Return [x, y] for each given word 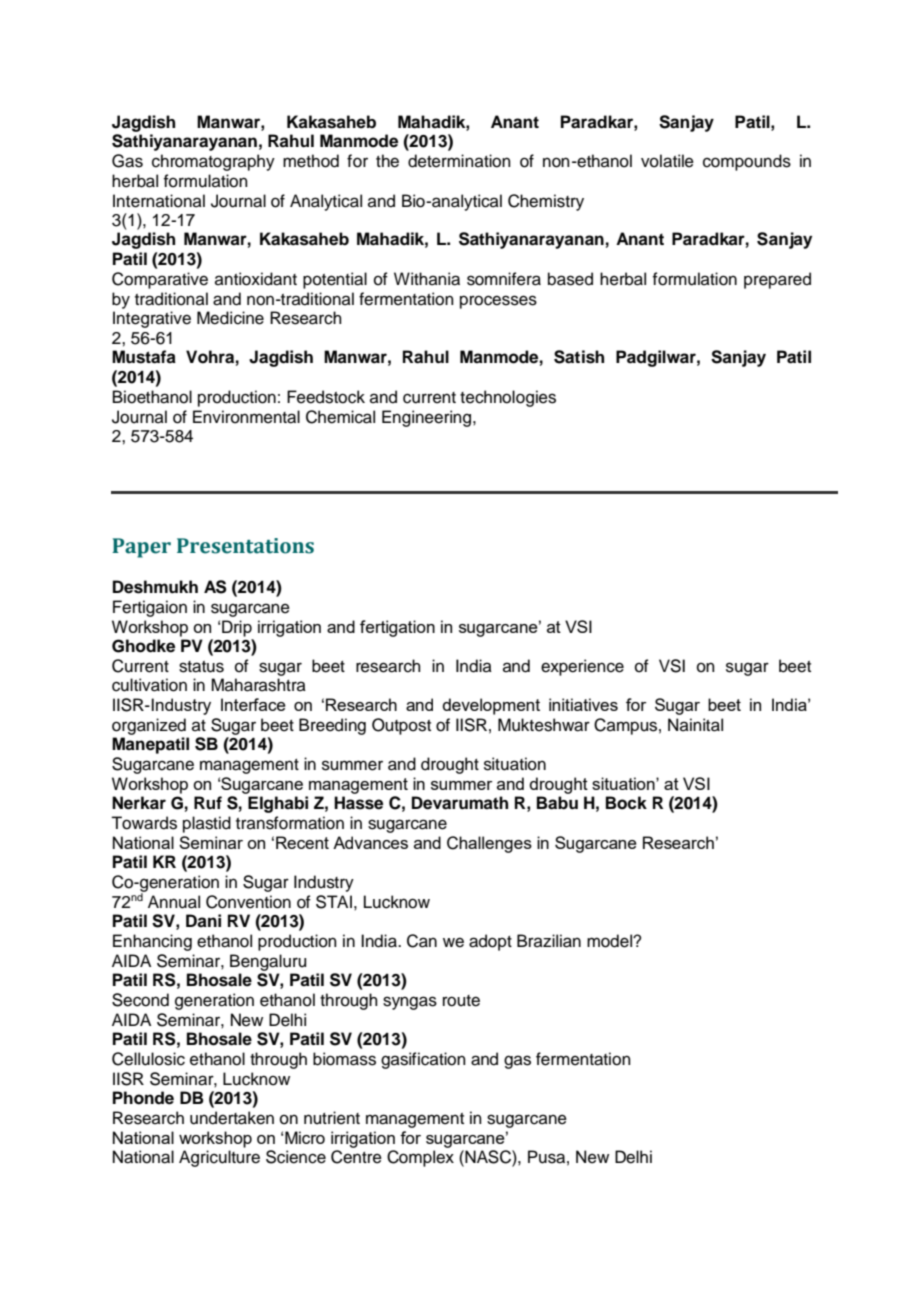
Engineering [428, 418]
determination [459, 161]
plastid [207, 824]
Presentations [245, 546]
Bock [626, 803]
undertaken [232, 1118]
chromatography [213, 162]
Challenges [489, 844]
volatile [667, 161]
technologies [508, 398]
